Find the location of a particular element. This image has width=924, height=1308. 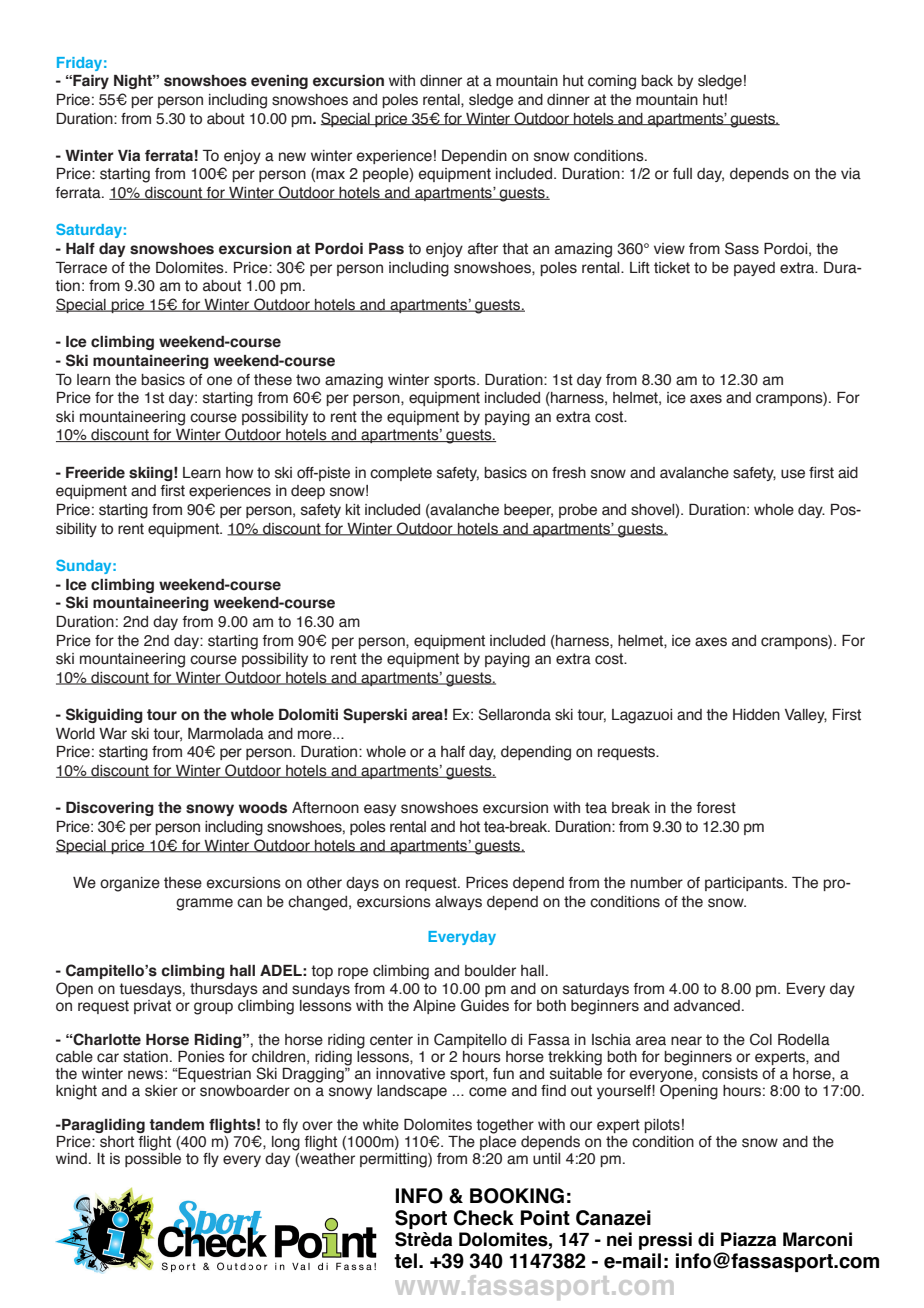

coming is located at coordinates (612, 82).
